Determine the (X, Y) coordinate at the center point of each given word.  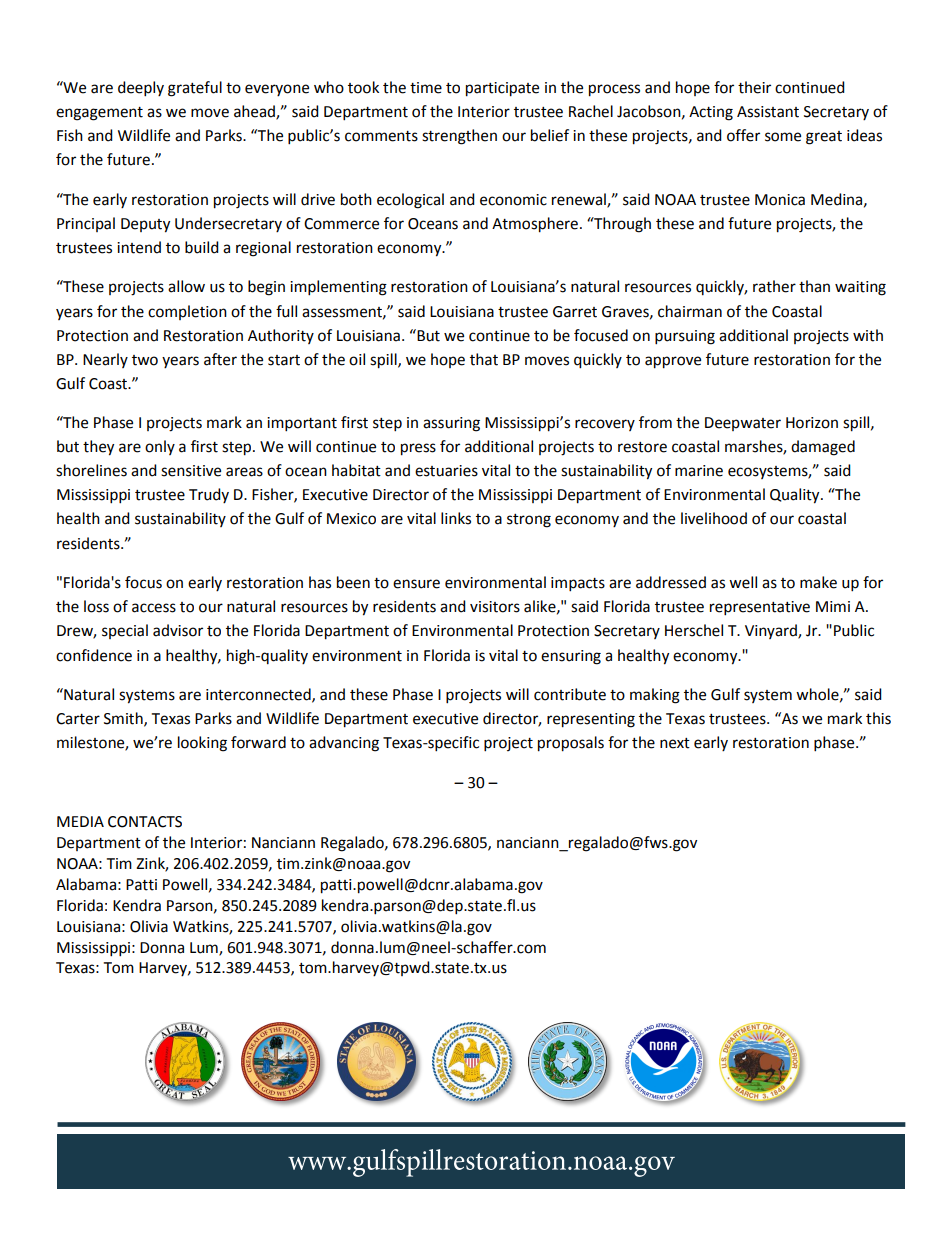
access (154, 608)
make (818, 582)
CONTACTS (145, 822)
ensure (416, 584)
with (868, 335)
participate (502, 89)
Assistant (768, 112)
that (484, 359)
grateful (195, 89)
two (145, 360)
